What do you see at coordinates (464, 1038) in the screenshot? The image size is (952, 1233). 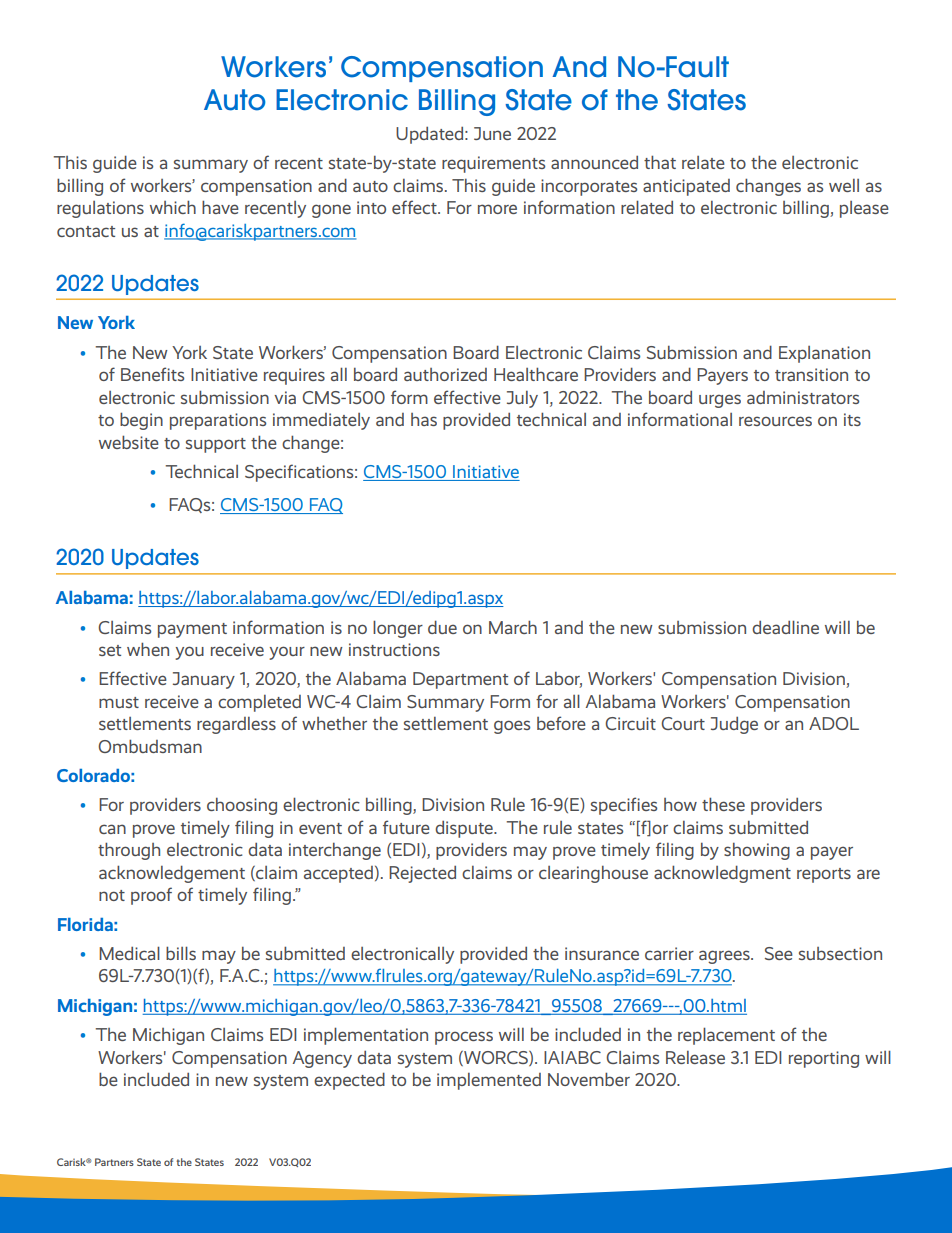 I see `process` at bounding box center [464, 1038].
